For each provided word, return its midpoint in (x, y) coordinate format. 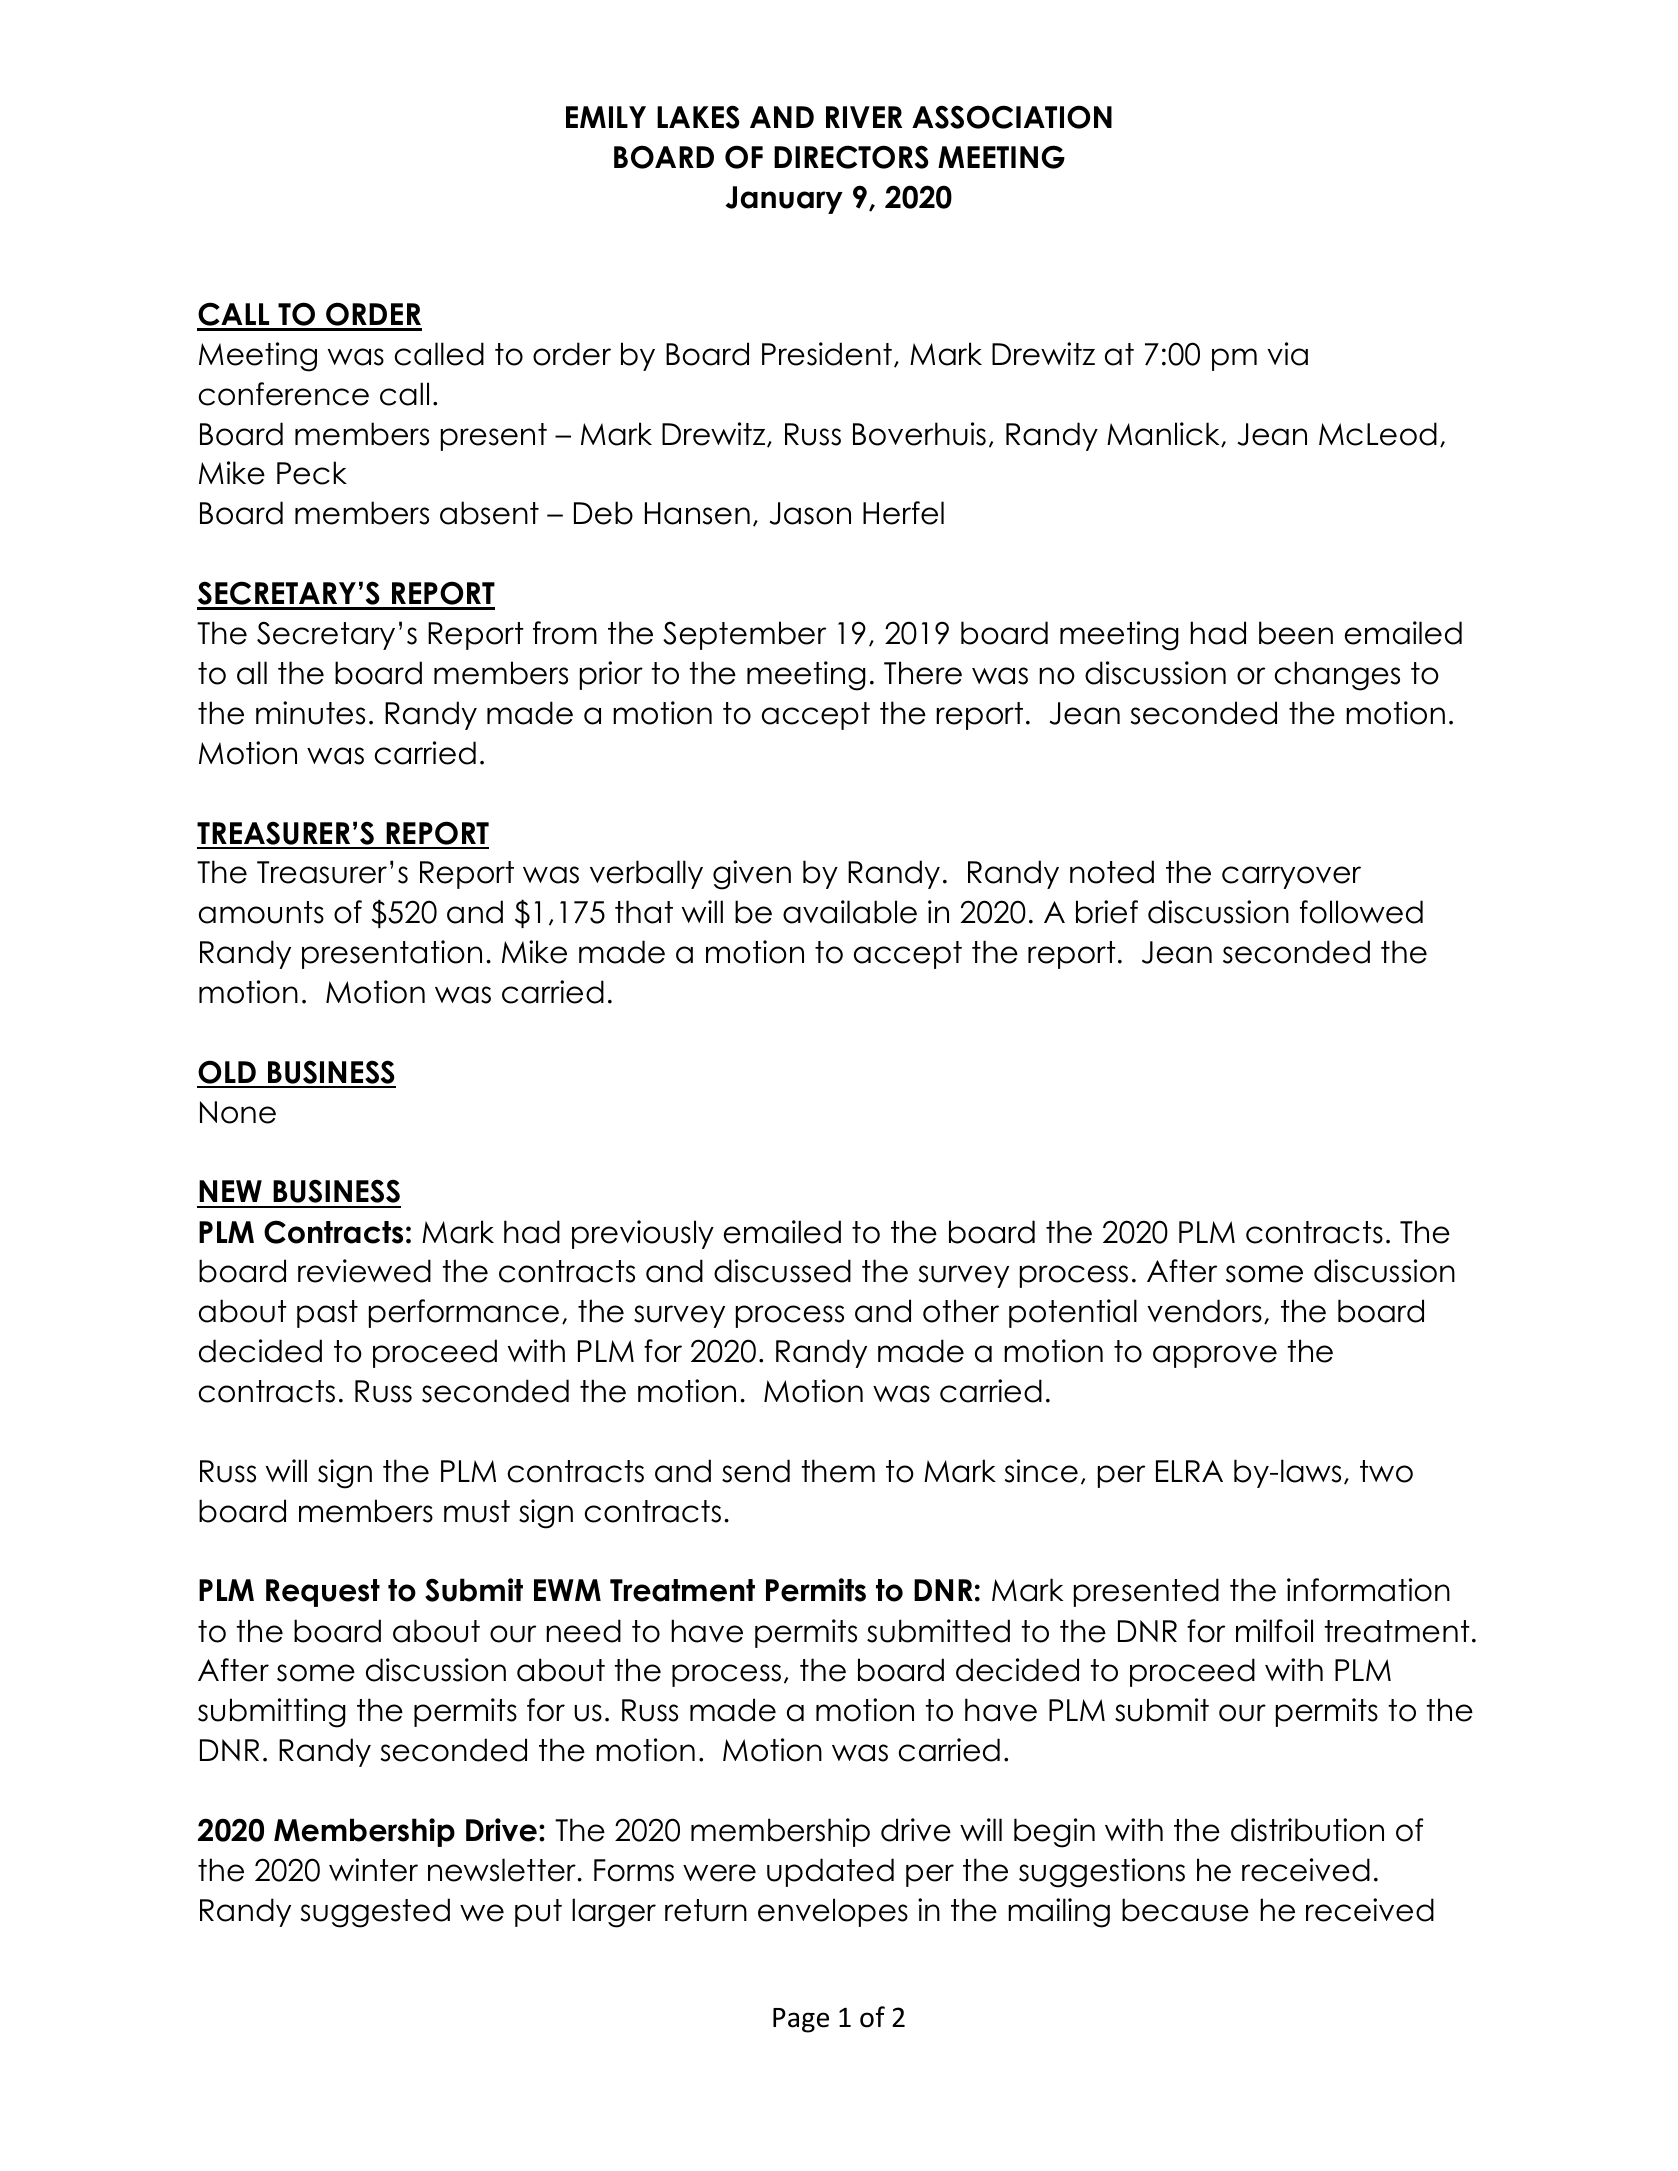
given (752, 875)
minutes (310, 713)
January (784, 200)
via (1287, 354)
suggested (375, 1913)
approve (1215, 1356)
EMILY (606, 117)
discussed (782, 1271)
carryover (1291, 877)
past (327, 1314)
